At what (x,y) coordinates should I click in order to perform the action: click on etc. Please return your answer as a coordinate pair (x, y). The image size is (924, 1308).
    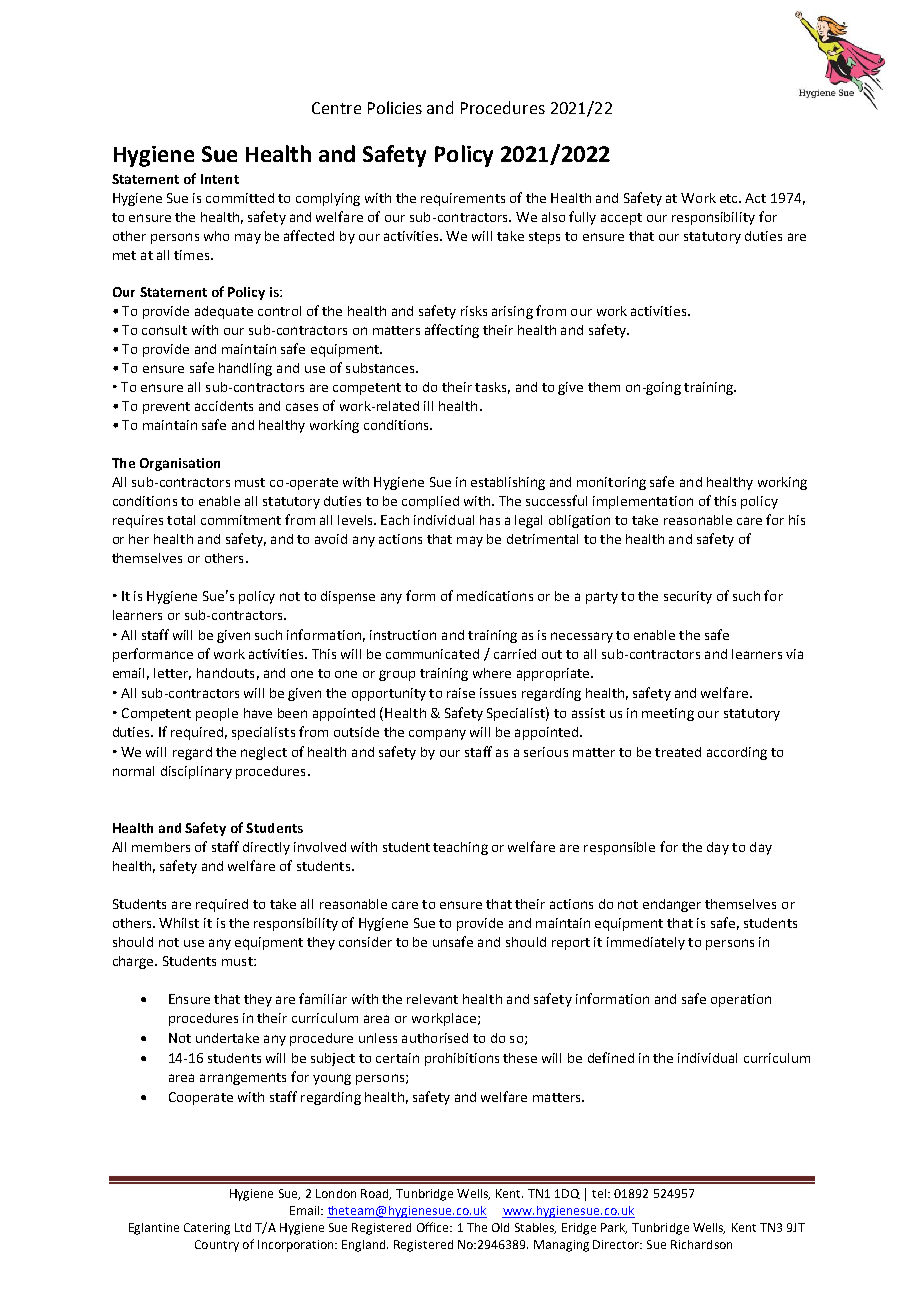
    Looking at the image, I should click on (730, 198).
